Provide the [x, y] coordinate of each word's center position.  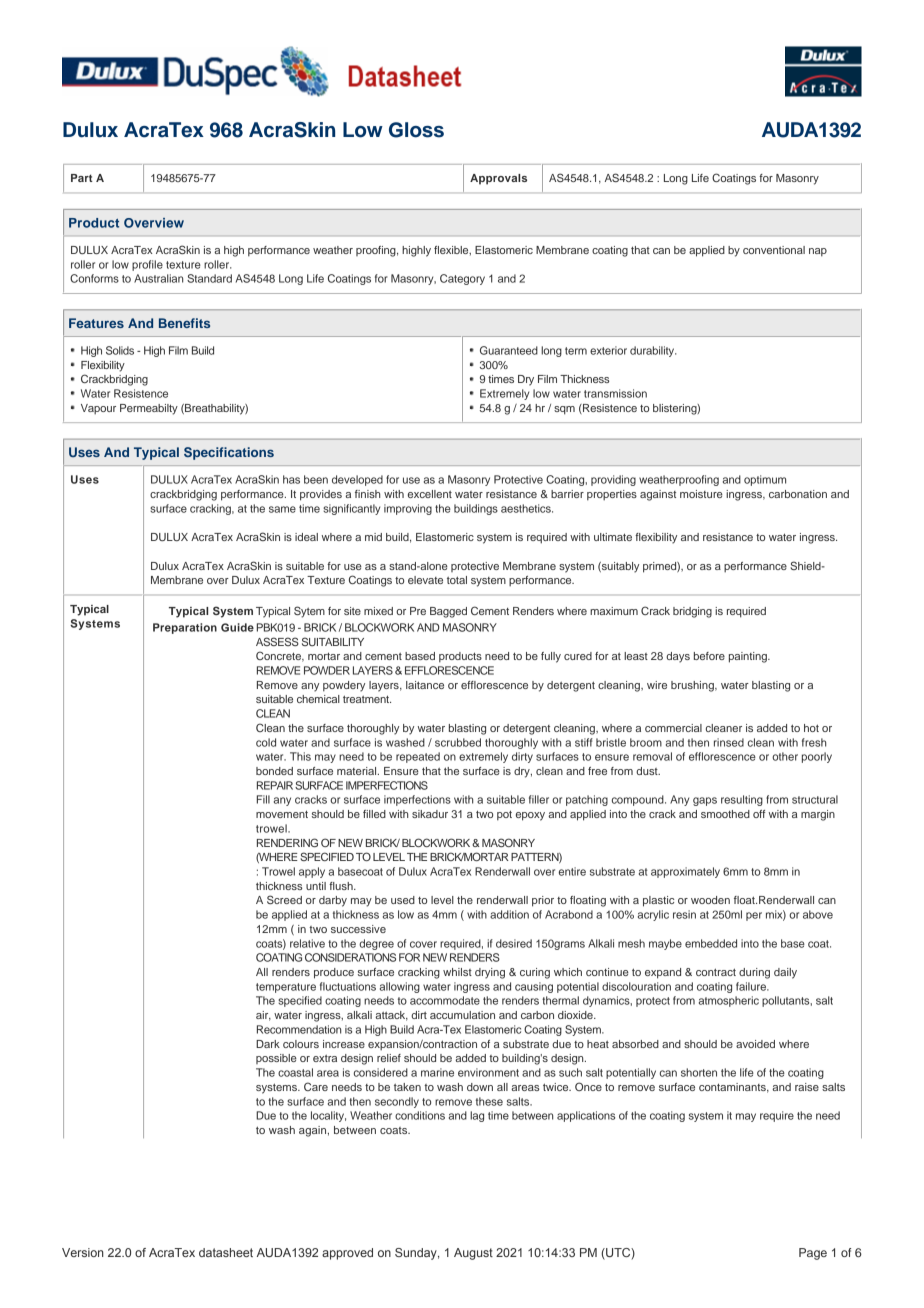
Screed [284, 899]
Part [82, 178]
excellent [430, 494]
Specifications [229, 453]
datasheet [226, 1252]
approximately [685, 872]
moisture [701, 494]
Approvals [498, 179]
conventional [774, 250]
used [403, 900]
